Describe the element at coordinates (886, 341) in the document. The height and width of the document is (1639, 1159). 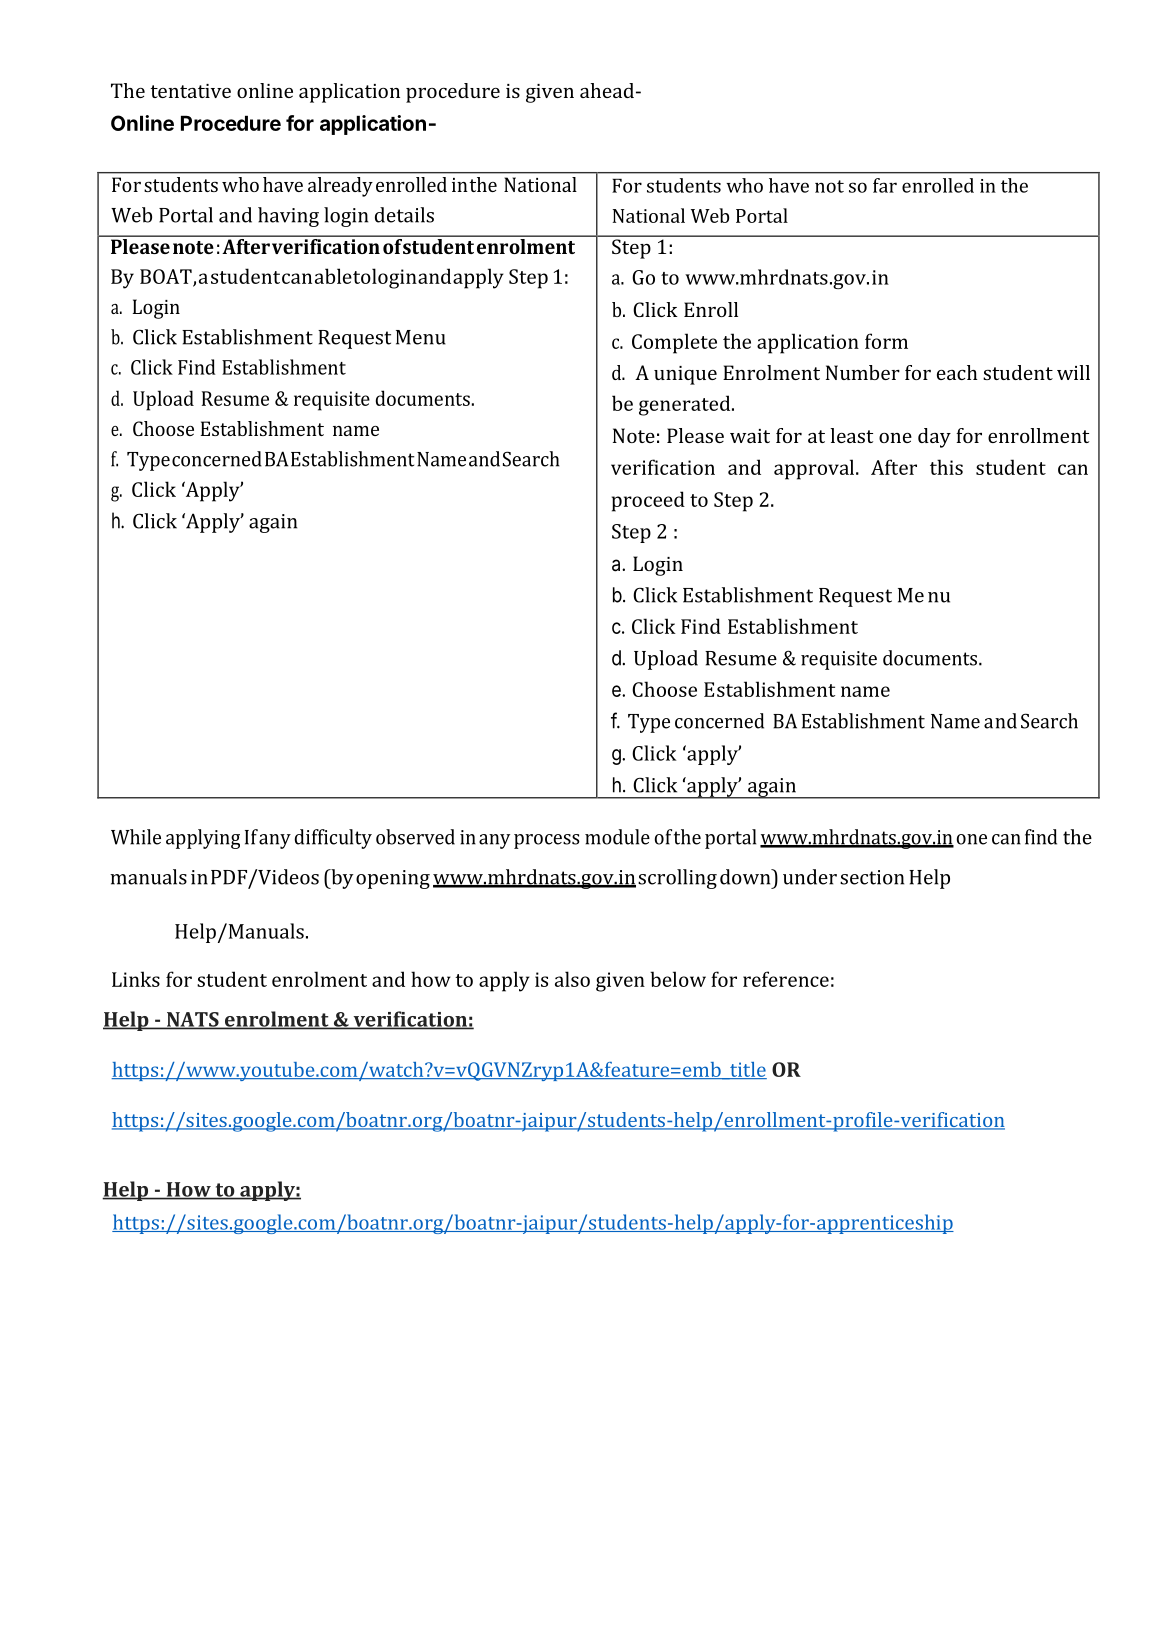
I see `form` at that location.
